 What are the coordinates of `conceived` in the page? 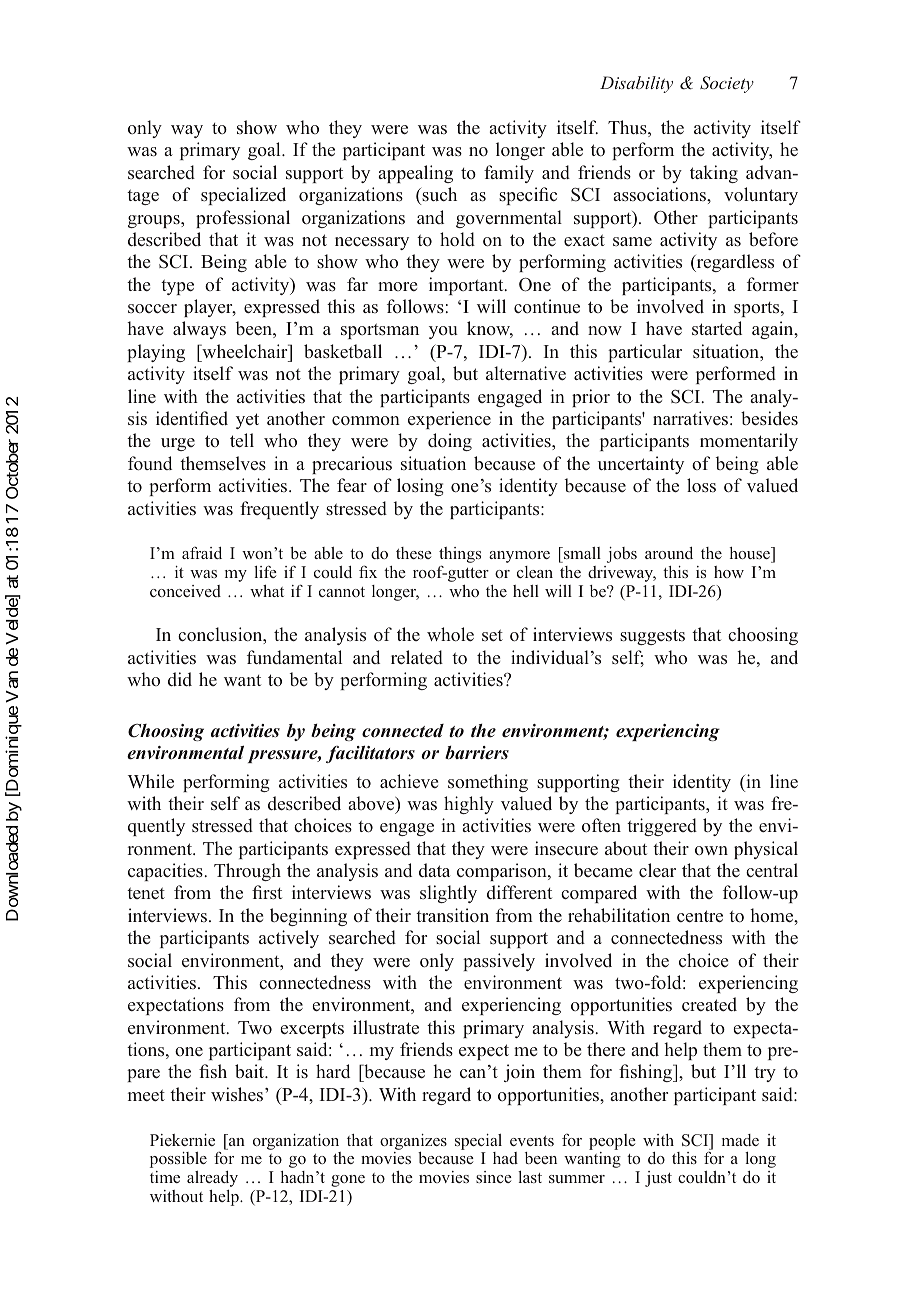 It's located at (185, 591).
